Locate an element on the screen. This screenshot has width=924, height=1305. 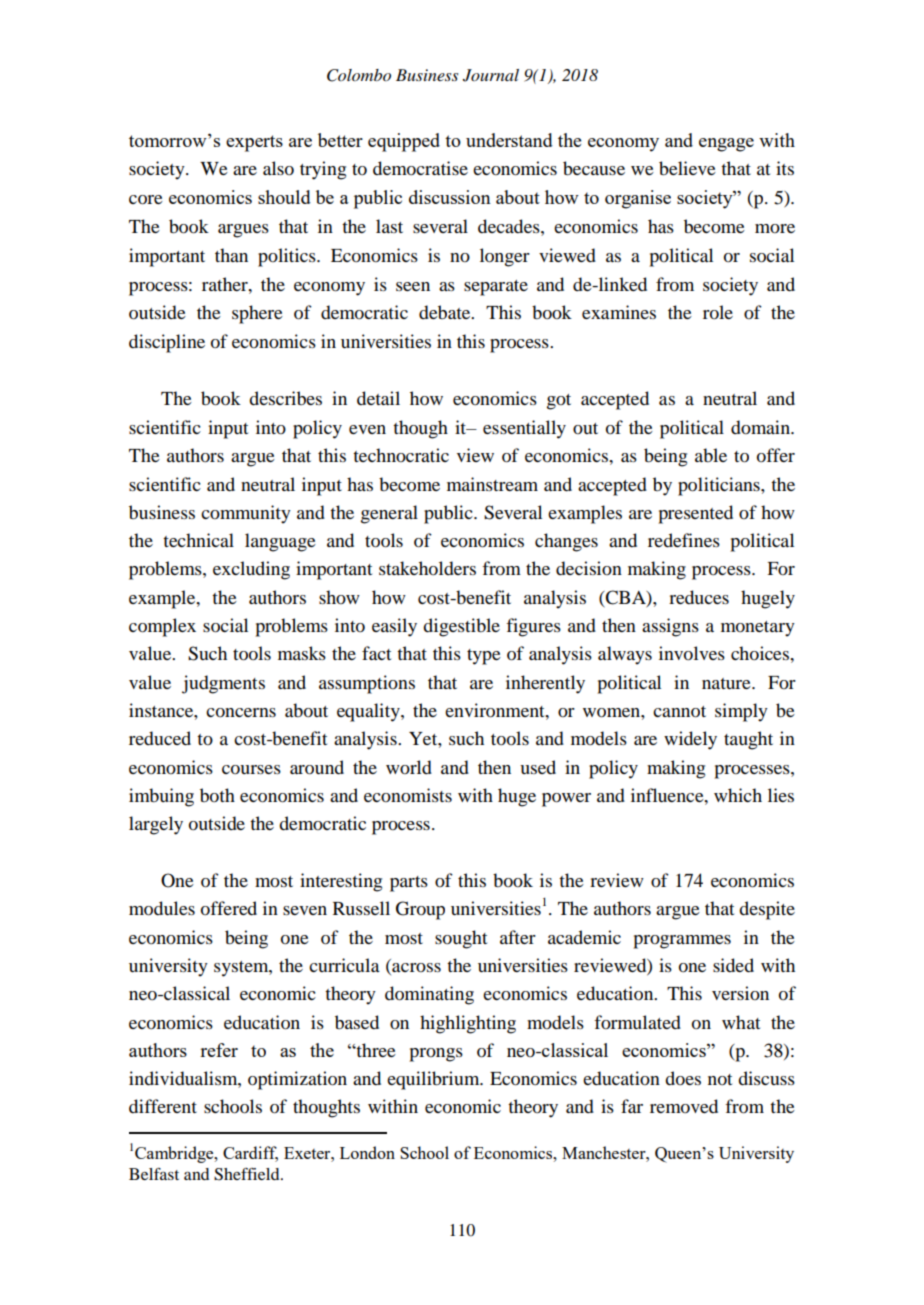
role is located at coordinates (718, 312).
